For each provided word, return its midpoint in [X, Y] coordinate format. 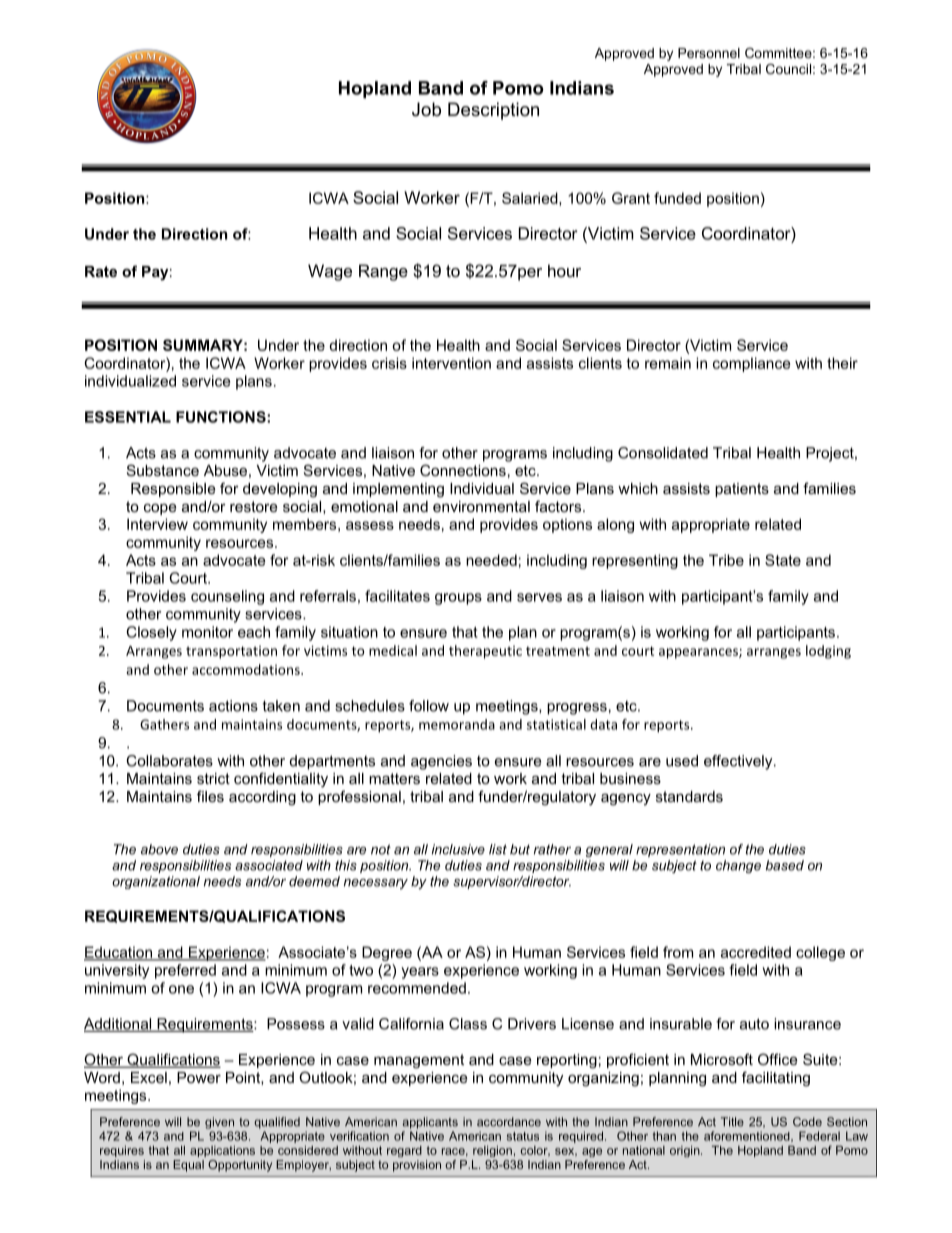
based [785, 865]
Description [493, 111]
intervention [451, 363]
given [219, 1123]
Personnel [709, 53]
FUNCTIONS [222, 417]
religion [492, 1151]
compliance [752, 364]
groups [458, 599]
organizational [156, 882]
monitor [207, 632]
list [498, 849]
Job [426, 109]
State [783, 560]
